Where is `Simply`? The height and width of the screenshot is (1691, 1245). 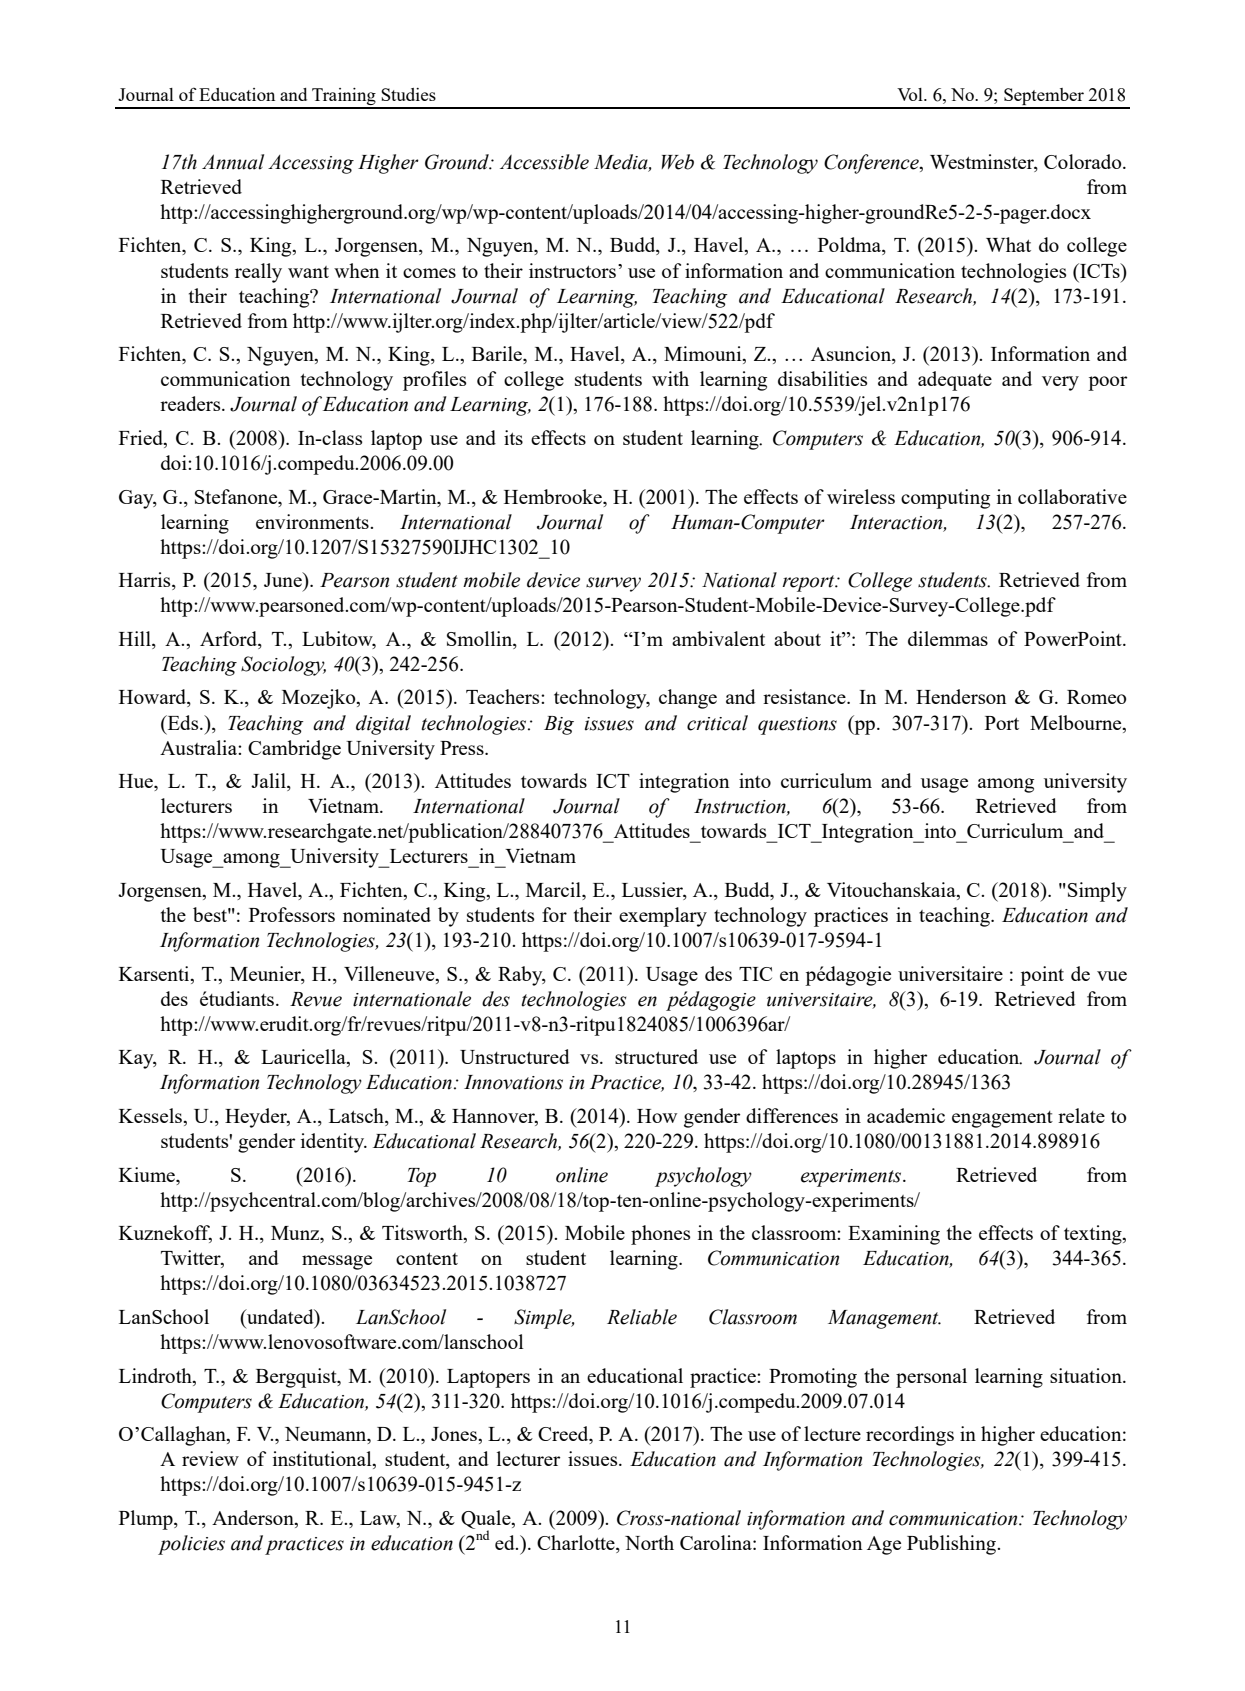
Simply is located at coordinates (1097, 892).
